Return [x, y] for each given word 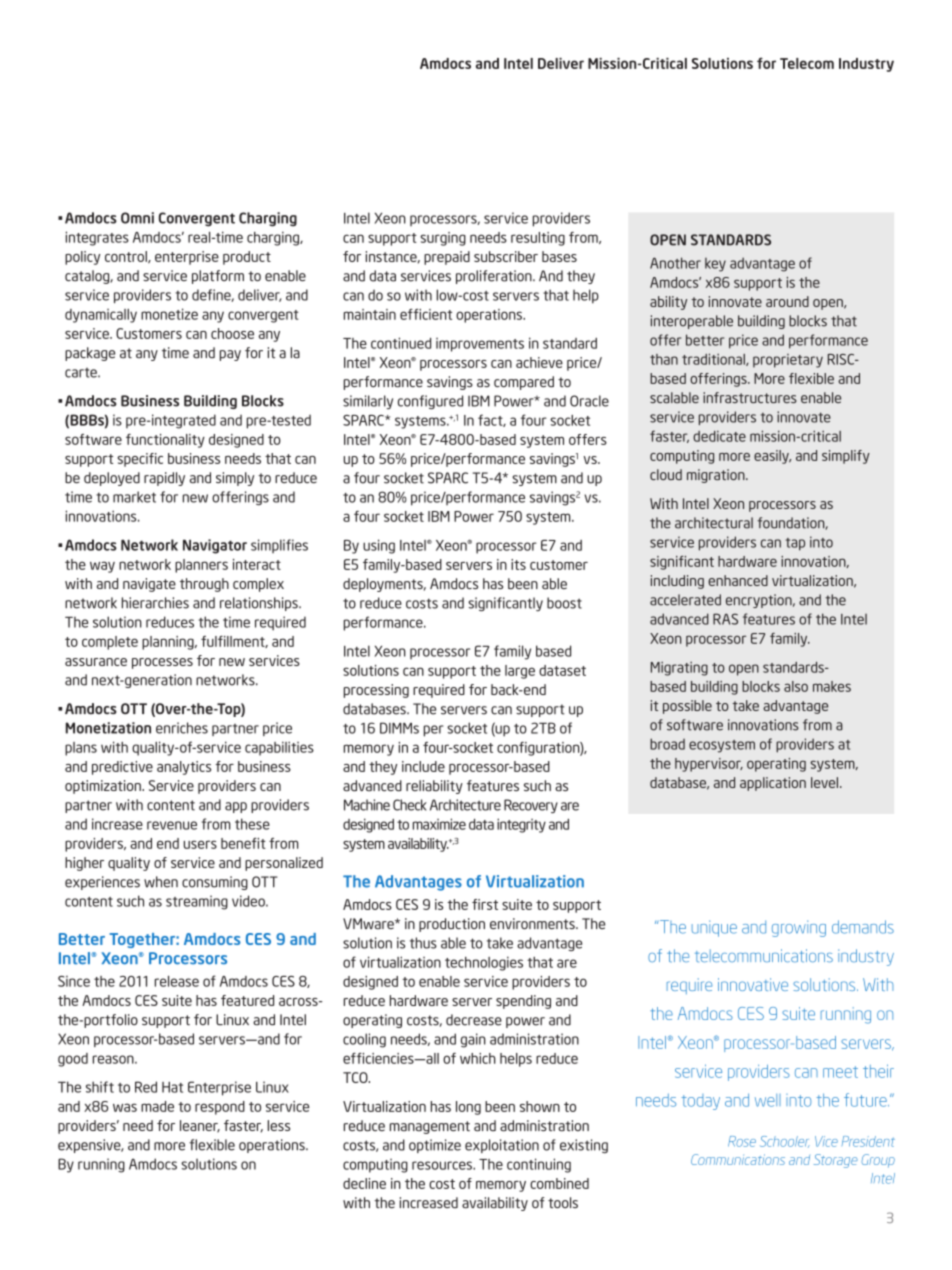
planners [201, 566]
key [715, 265]
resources [443, 1165]
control [127, 257]
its [518, 564]
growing [799, 928]
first [485, 904]
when [161, 882]
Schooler [785, 1142]
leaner [200, 1126]
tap [795, 544]
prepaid [447, 258]
